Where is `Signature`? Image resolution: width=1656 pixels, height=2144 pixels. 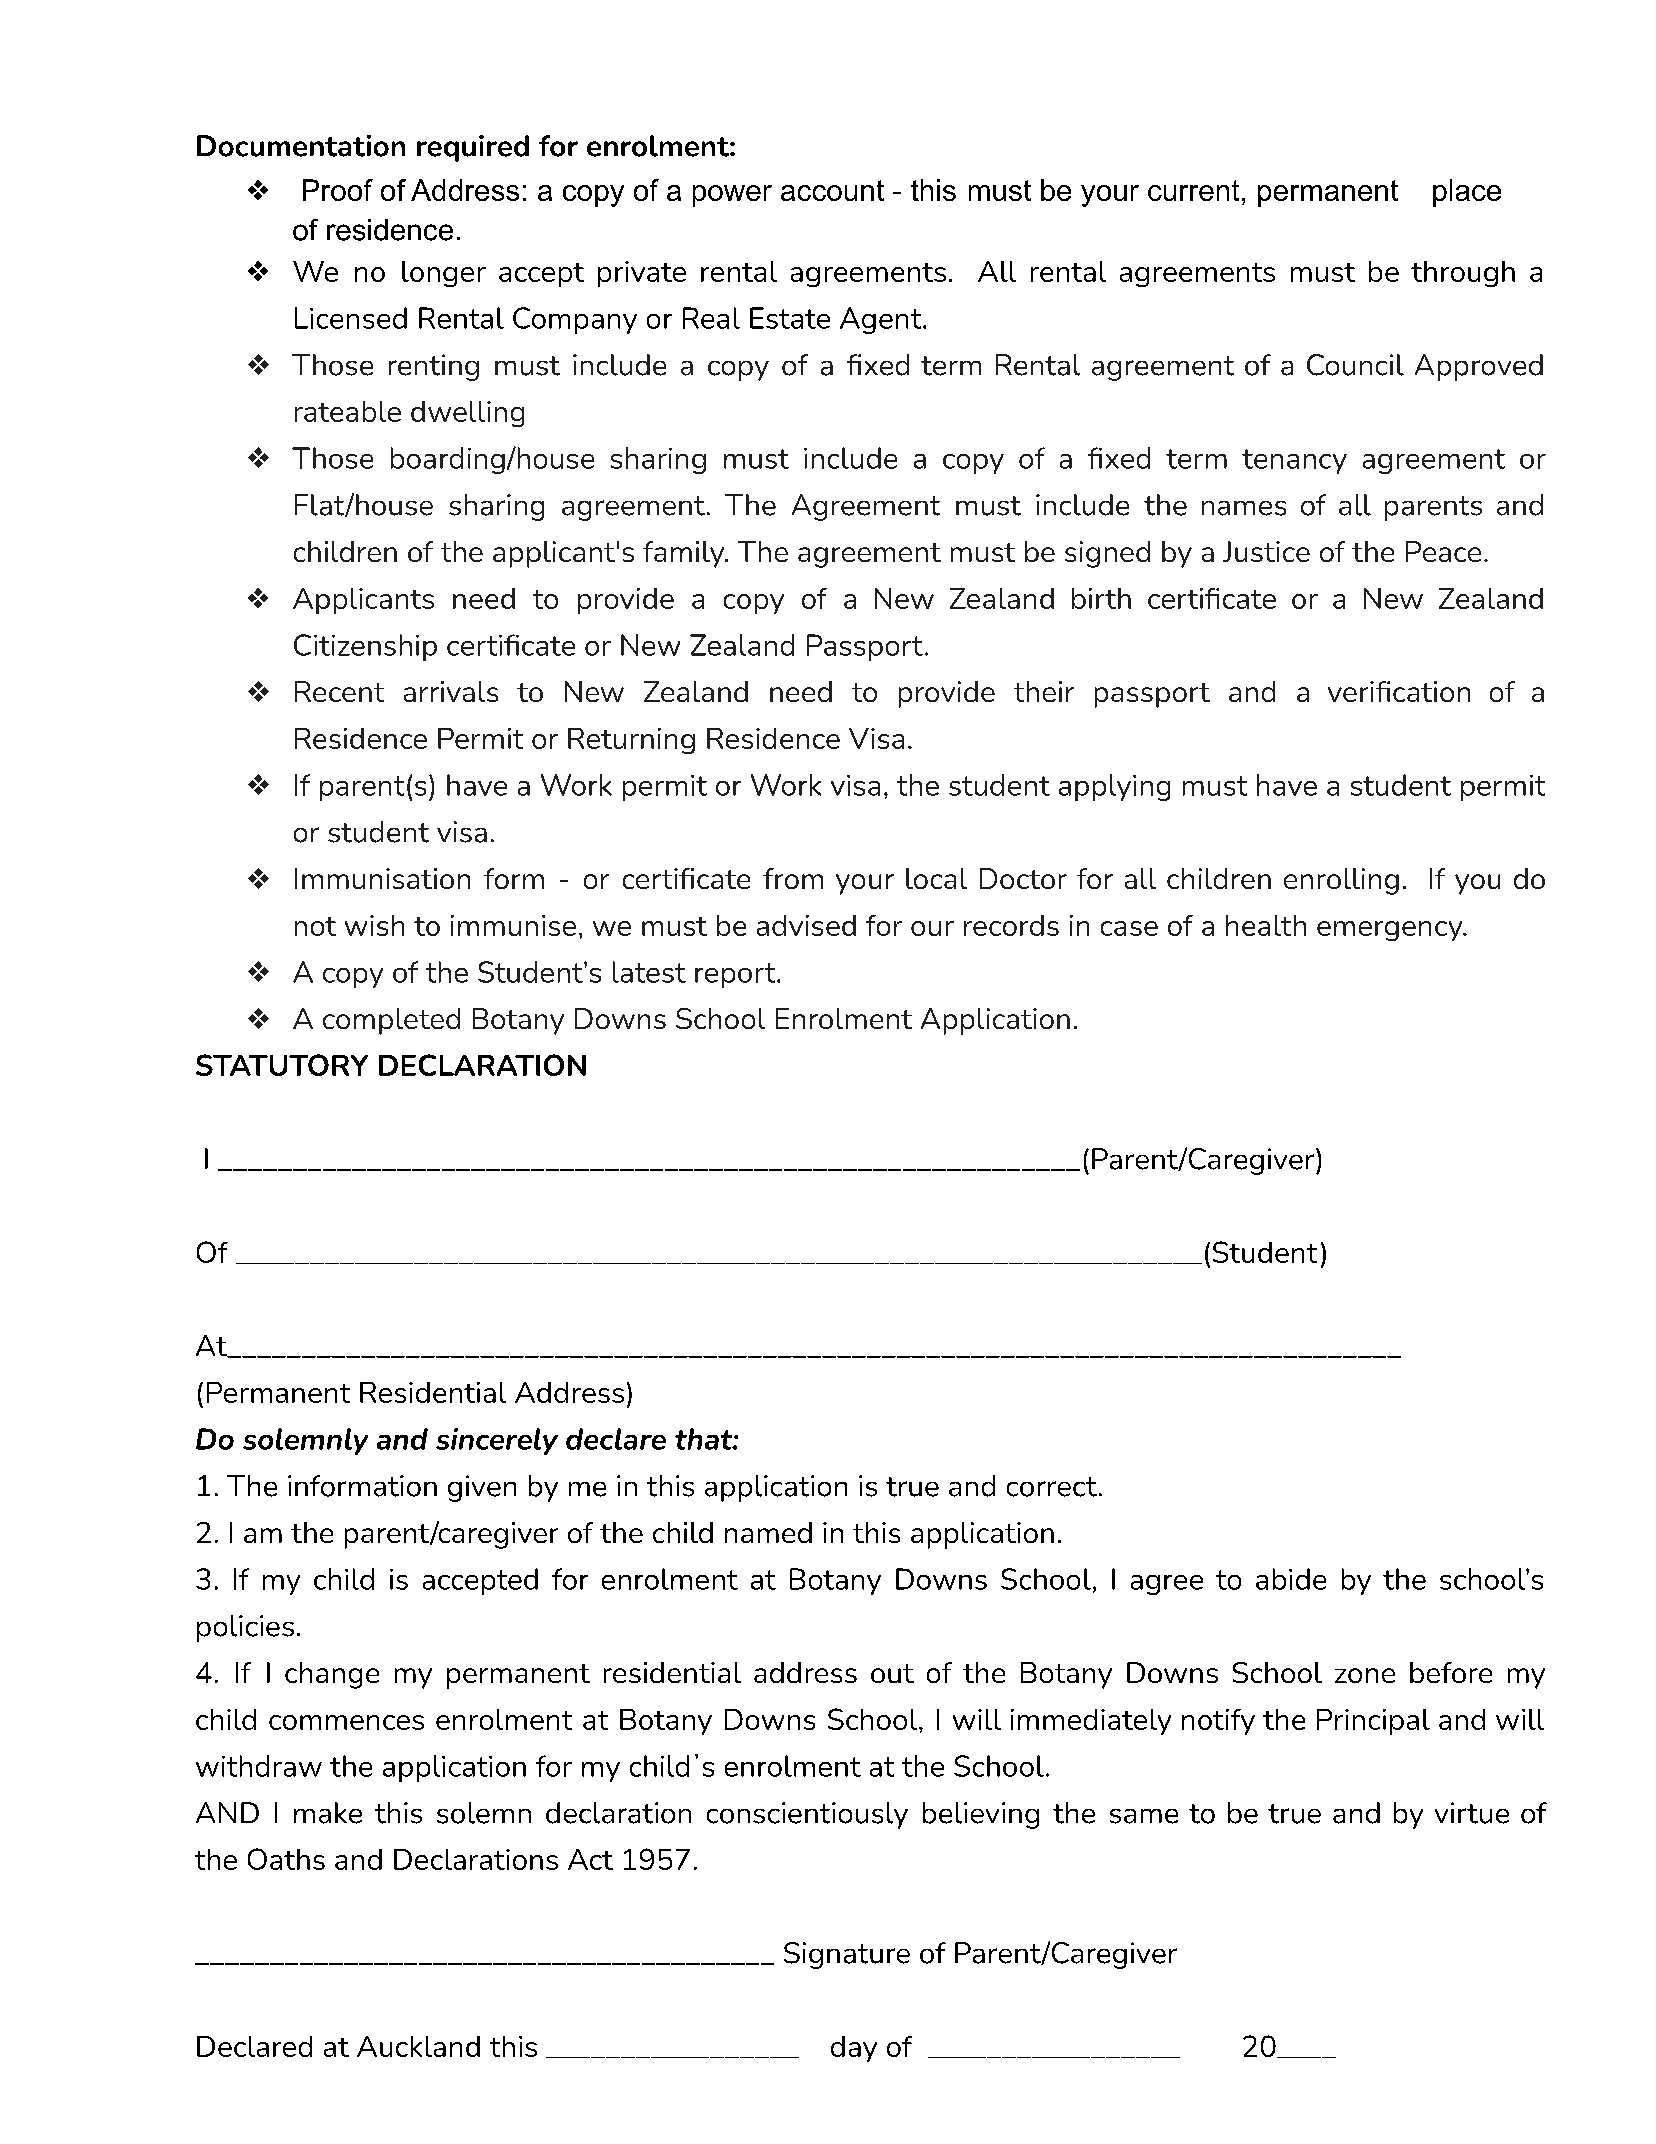 Signature is located at coordinates (847, 1955).
